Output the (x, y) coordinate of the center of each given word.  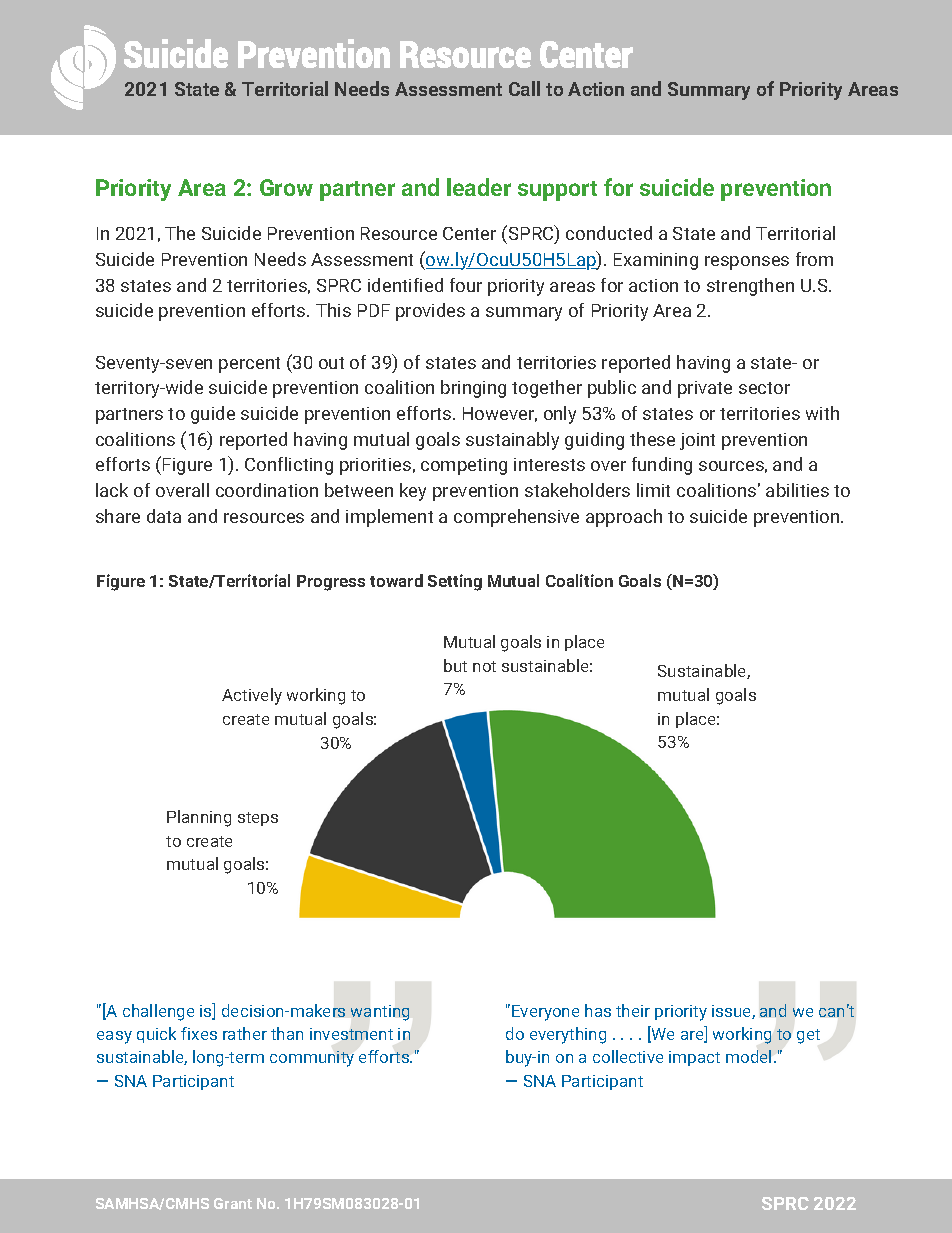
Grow (286, 187)
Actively (252, 696)
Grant (233, 1203)
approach (624, 518)
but (455, 665)
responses (747, 263)
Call (524, 88)
